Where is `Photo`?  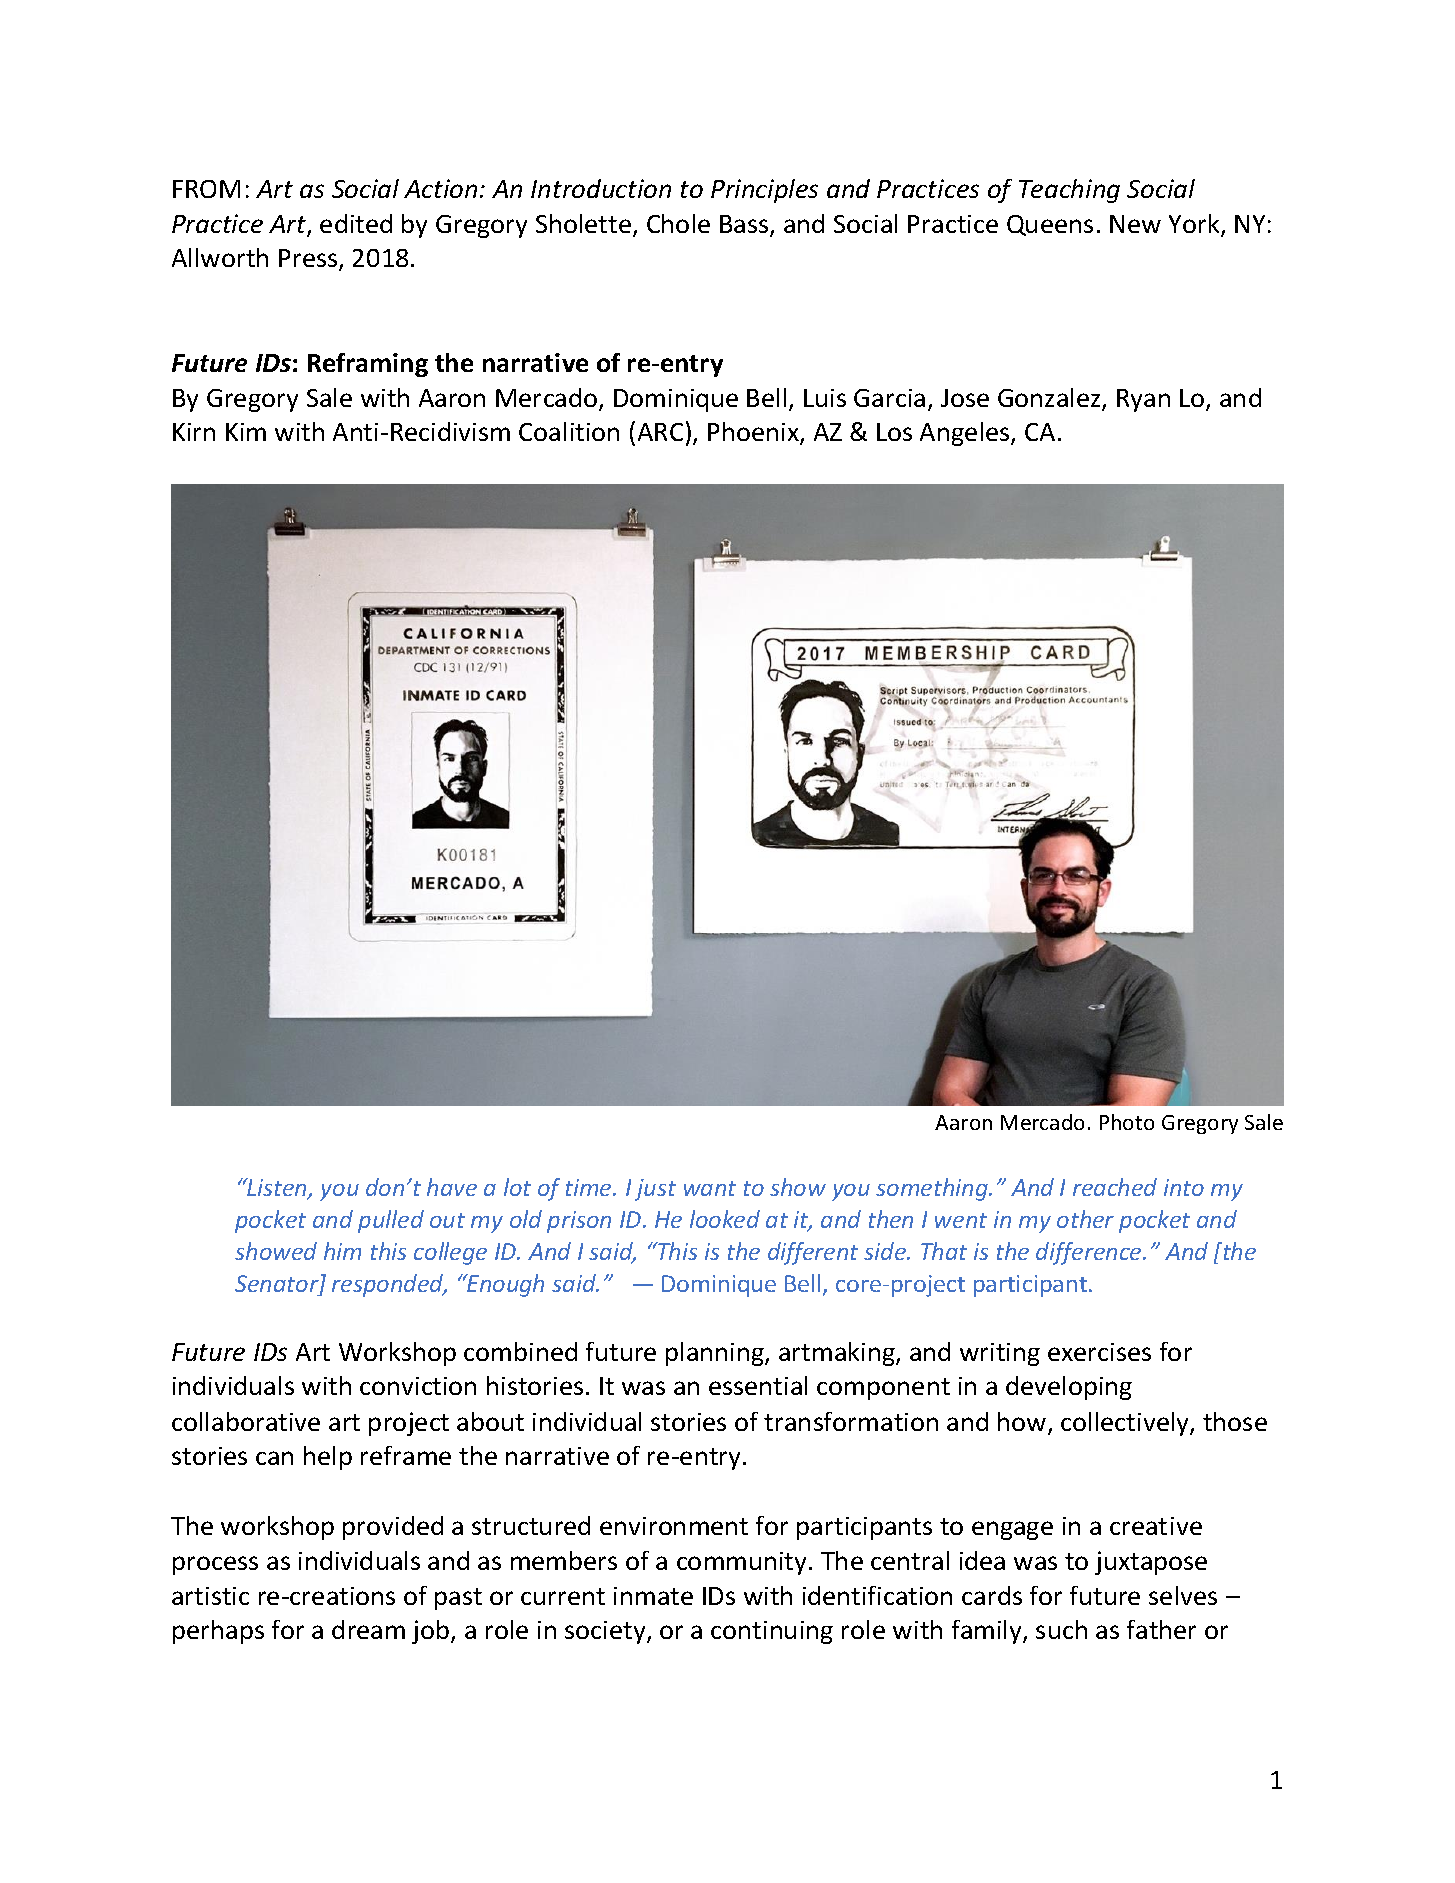 Photo is located at coordinates (1127, 1122).
